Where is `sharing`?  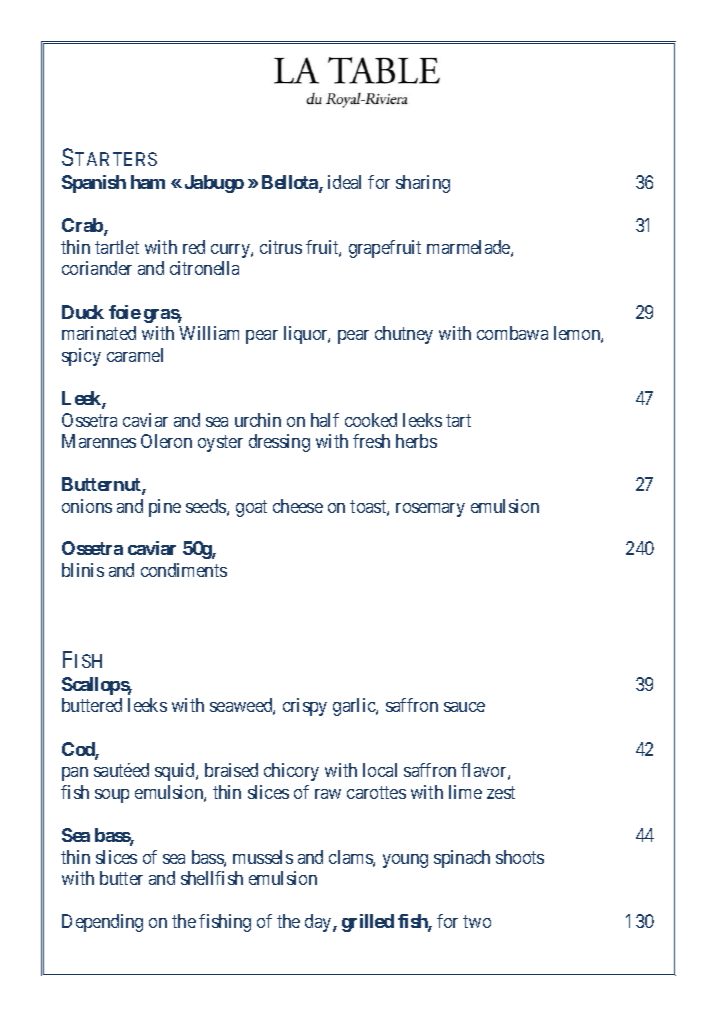 sharing is located at coordinates (423, 184).
